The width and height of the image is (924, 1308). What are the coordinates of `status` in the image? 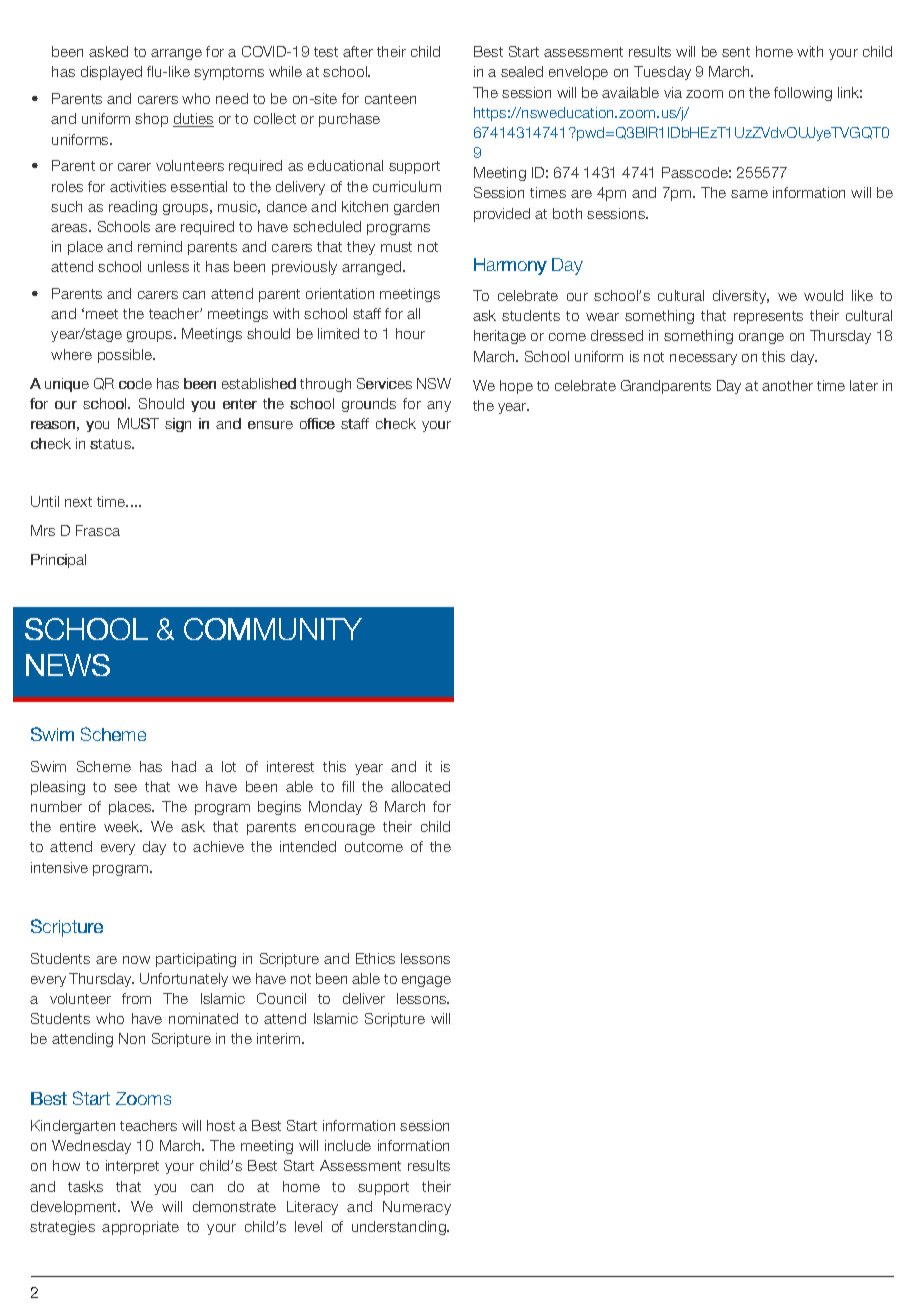 It's located at (111, 444).
